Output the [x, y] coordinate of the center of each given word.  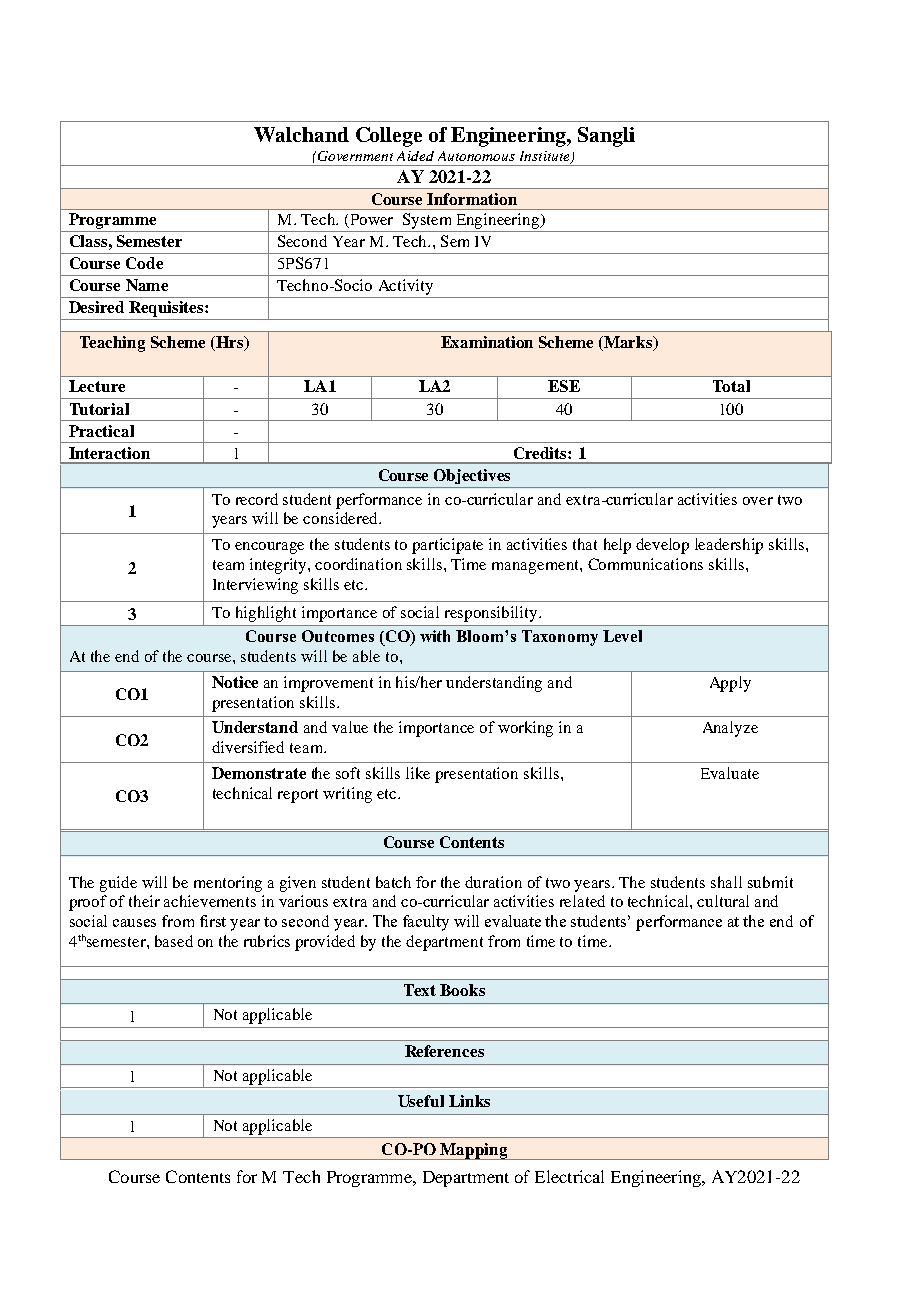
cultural [723, 901]
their [144, 901]
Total [731, 386]
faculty [426, 923]
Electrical [569, 1176]
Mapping [474, 1151]
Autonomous [476, 156]
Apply [730, 684]
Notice [235, 682]
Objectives [472, 476]
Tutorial [99, 409]
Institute [546, 157]
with [435, 636]
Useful [421, 1101]
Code [144, 263]
